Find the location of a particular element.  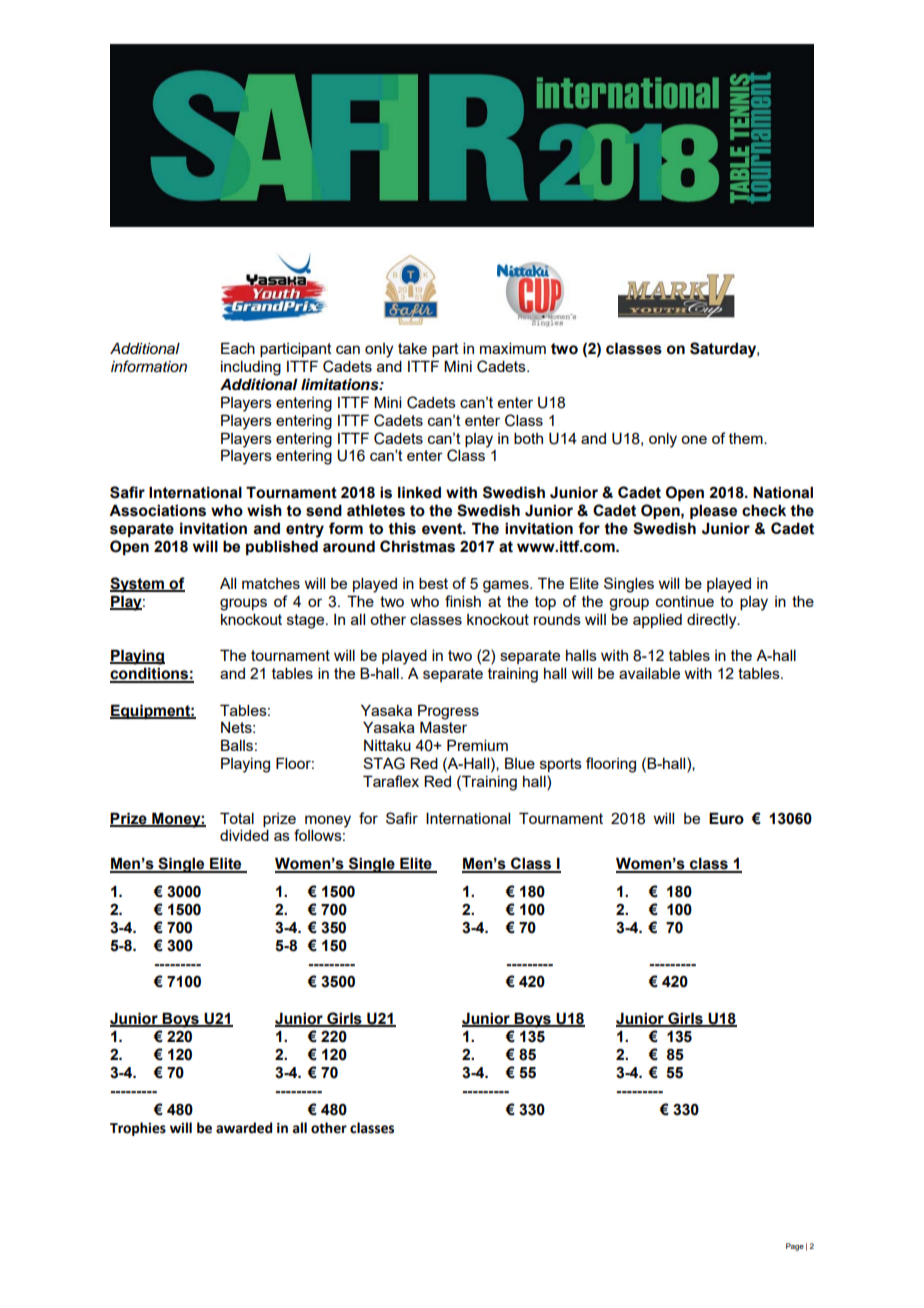

available is located at coordinates (649, 673).
